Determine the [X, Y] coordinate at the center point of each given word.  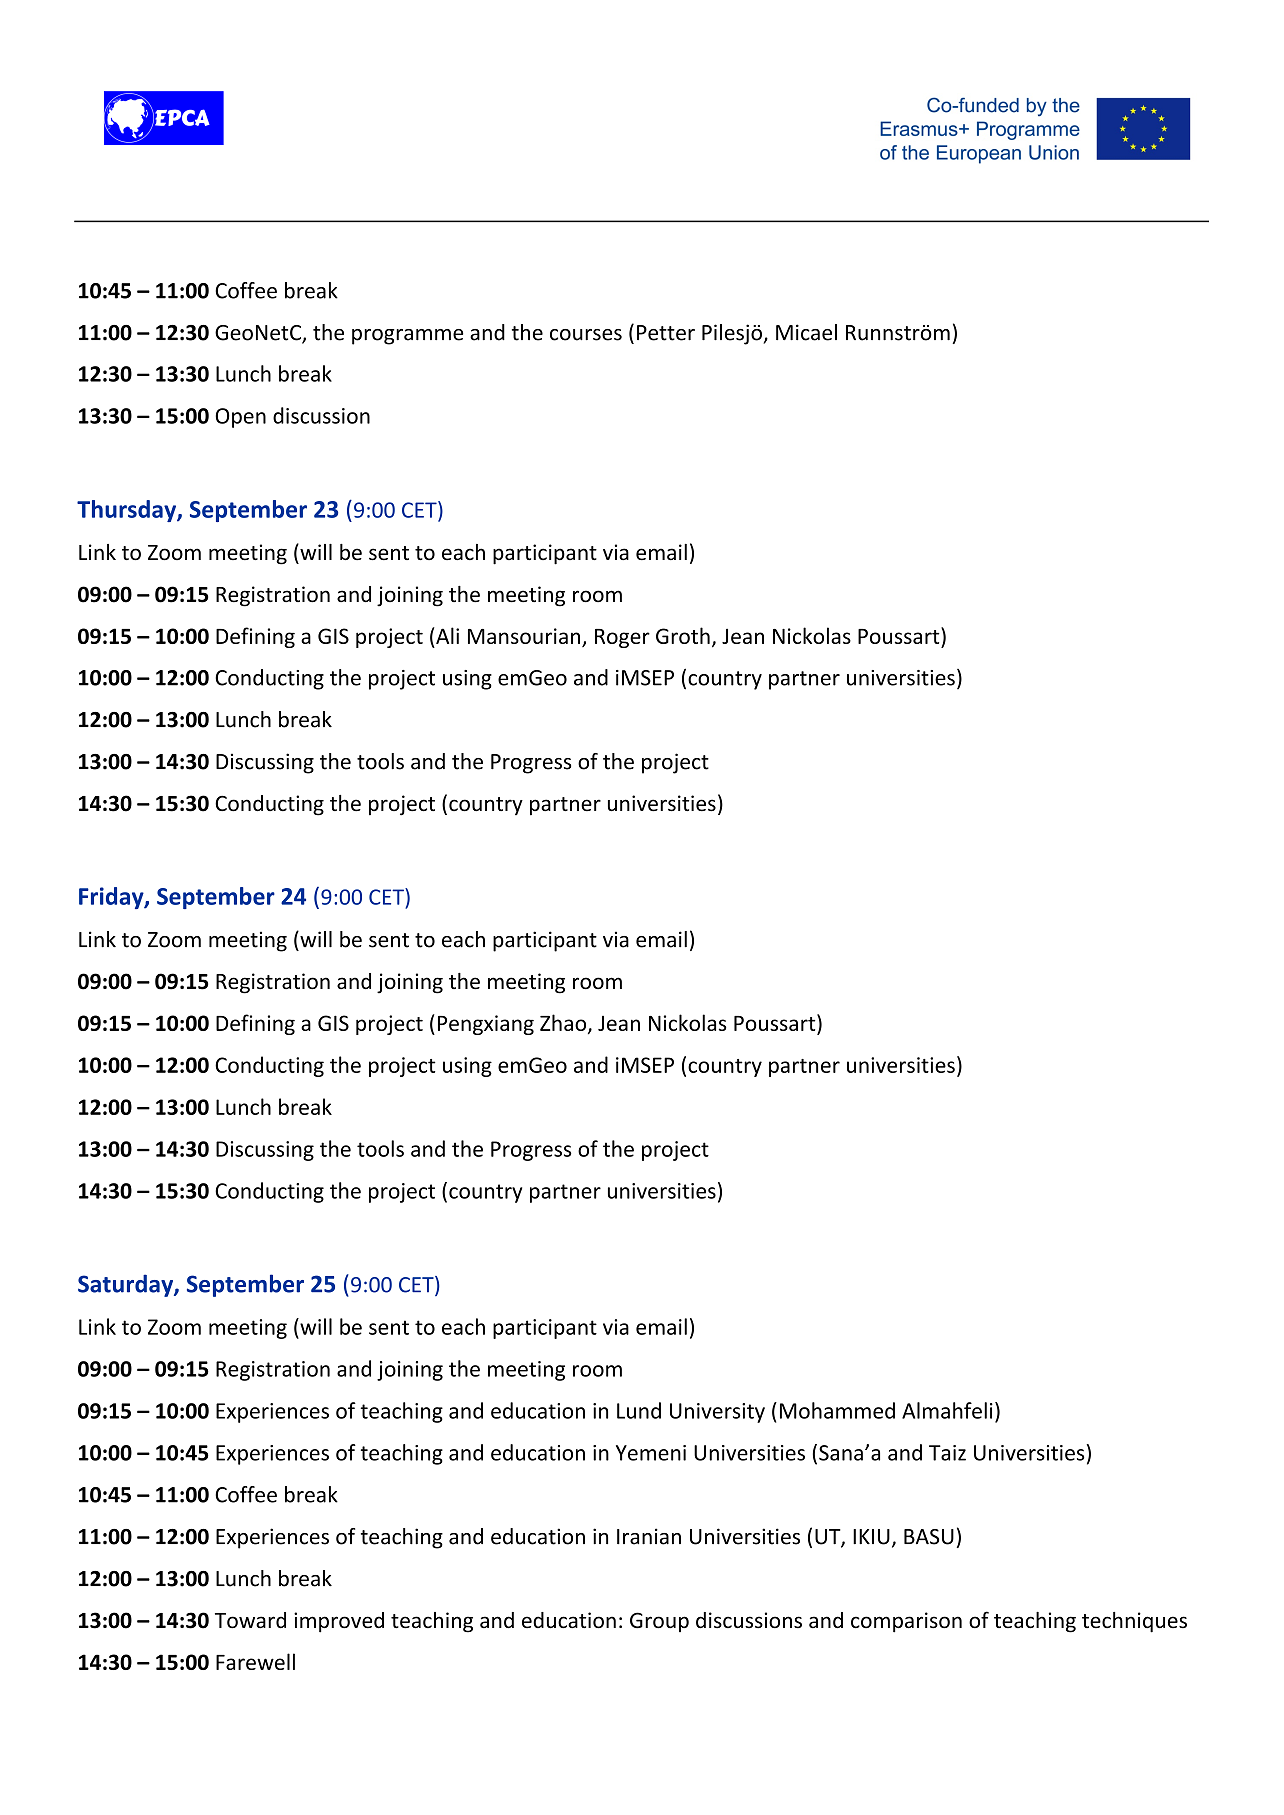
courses [586, 335]
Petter [666, 333]
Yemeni [651, 1453]
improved [339, 1622]
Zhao [564, 1024]
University [717, 1413]
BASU [929, 1537]
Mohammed [837, 1410]
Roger [622, 638]
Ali [446, 635]
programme [407, 337]
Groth [683, 635]
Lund [639, 1410]
